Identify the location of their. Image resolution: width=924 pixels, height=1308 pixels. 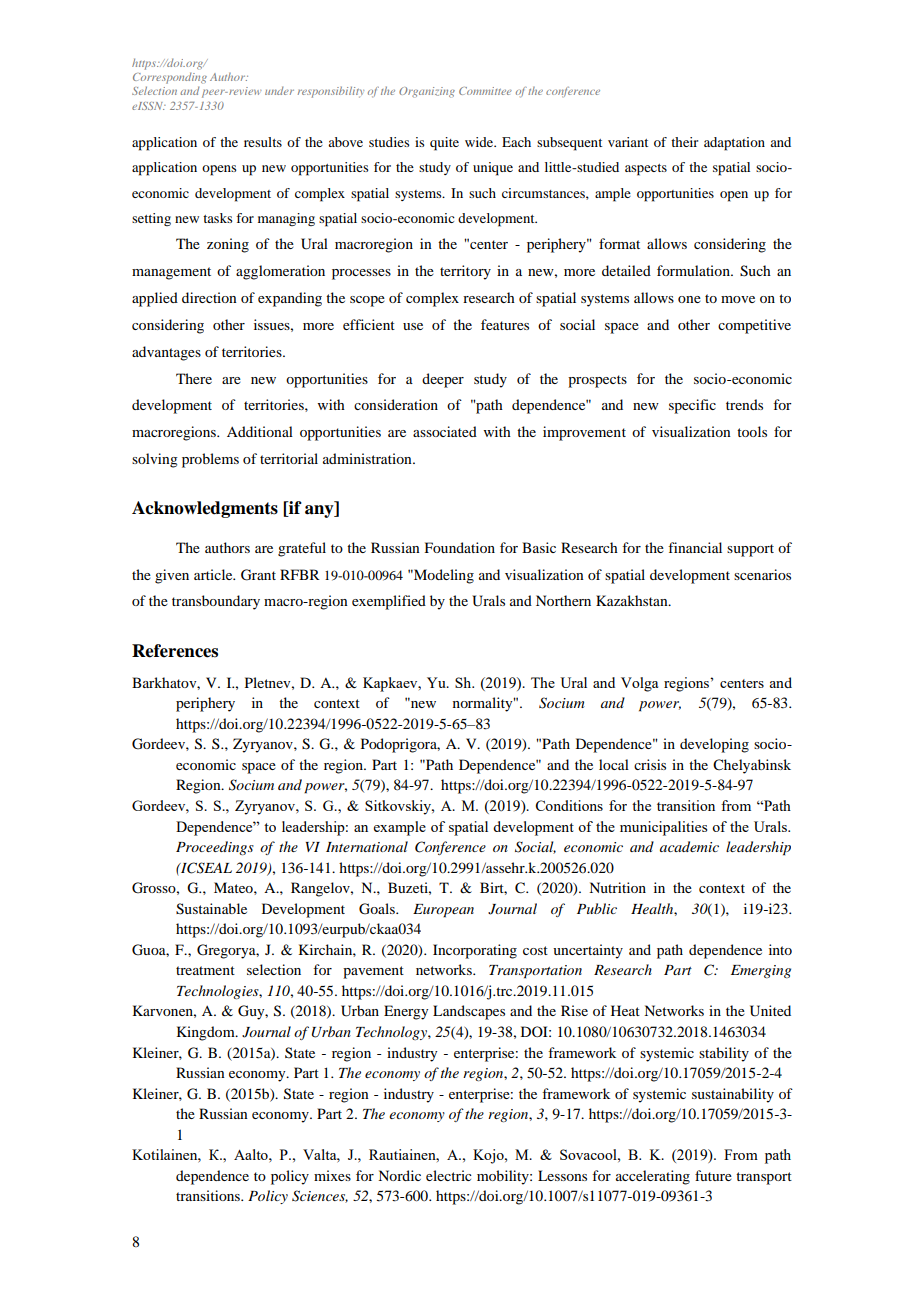
(684, 142).
